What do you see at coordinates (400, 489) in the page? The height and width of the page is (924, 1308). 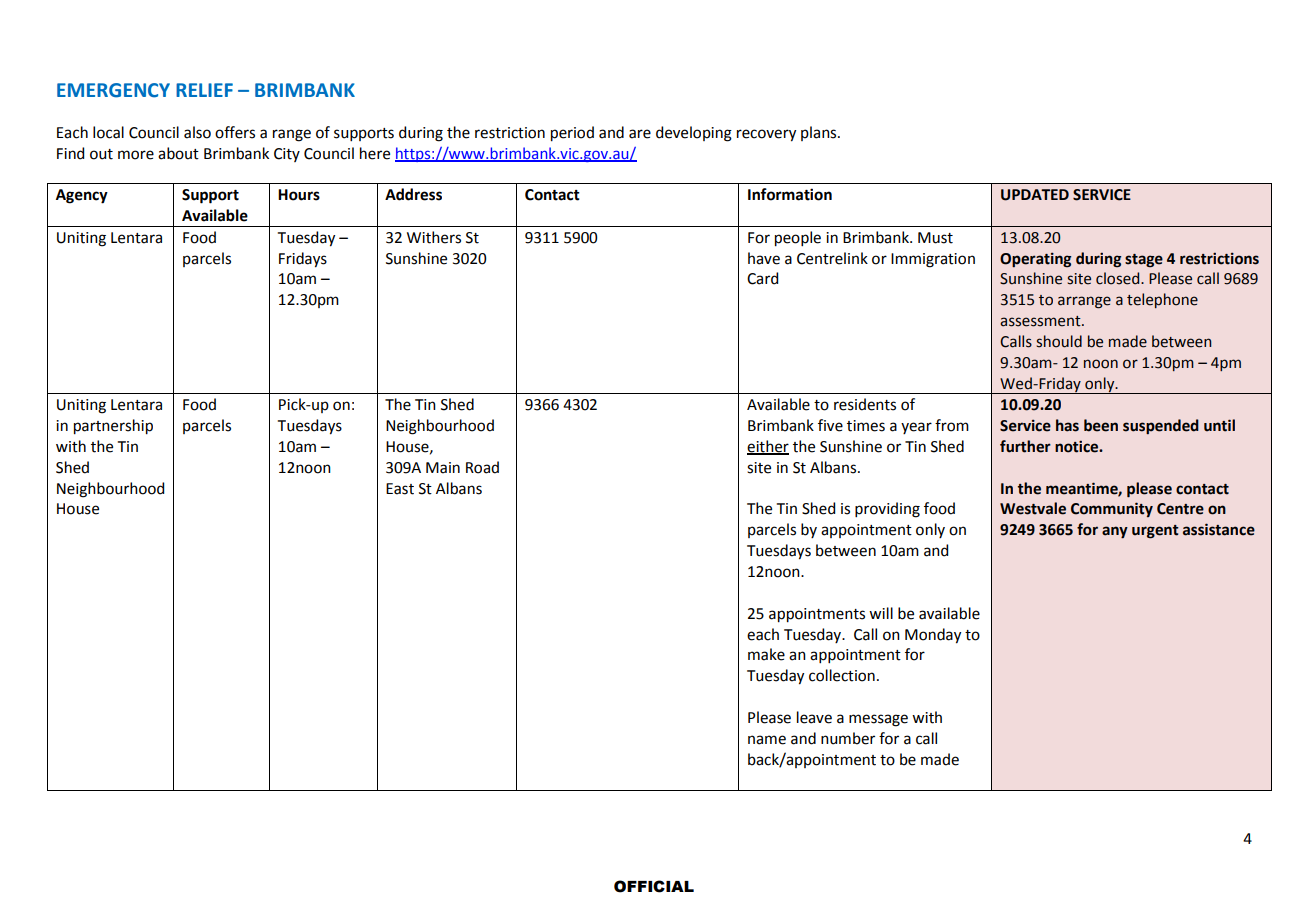 I see `East` at bounding box center [400, 489].
